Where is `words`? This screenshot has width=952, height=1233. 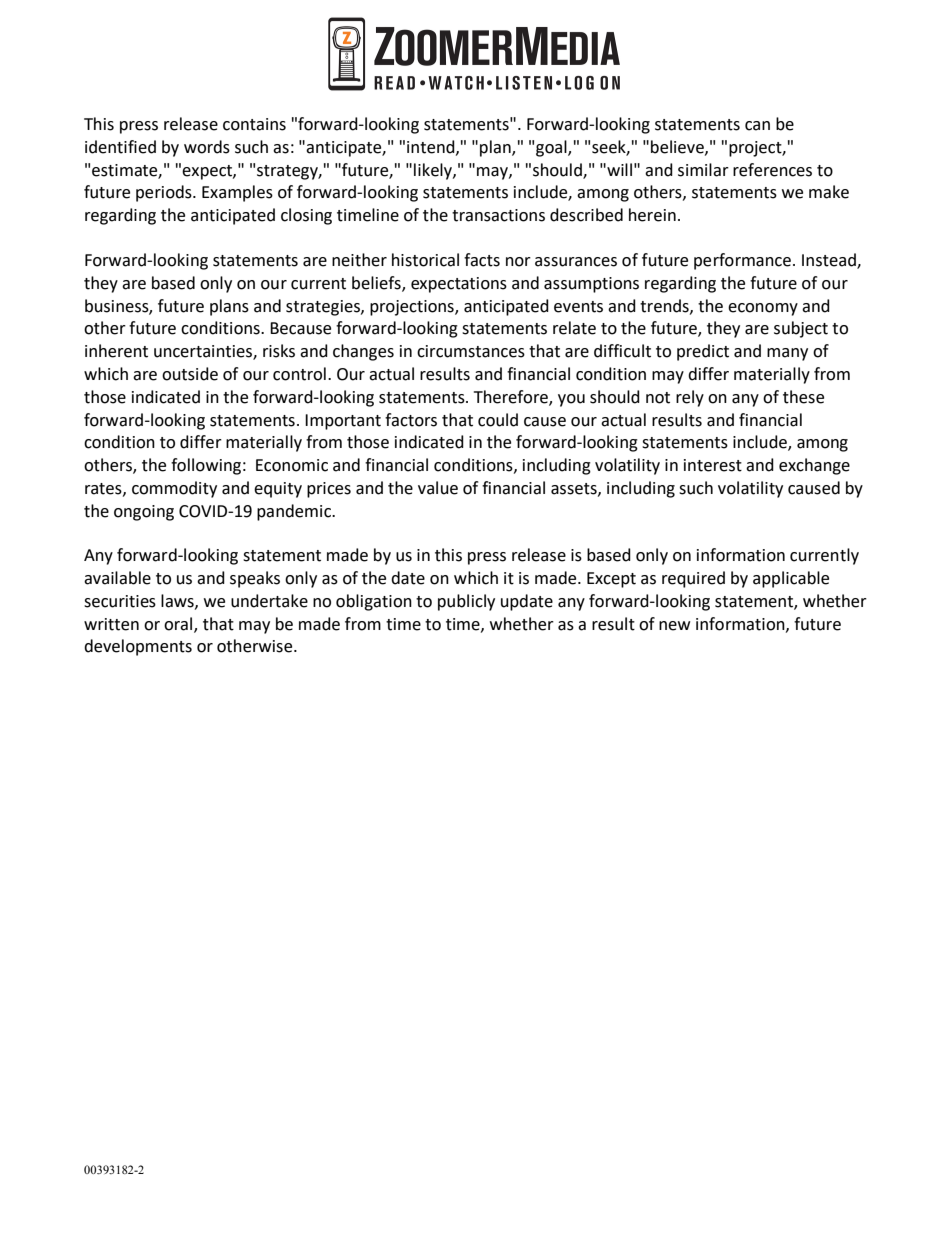
words is located at coordinates (207, 147).
